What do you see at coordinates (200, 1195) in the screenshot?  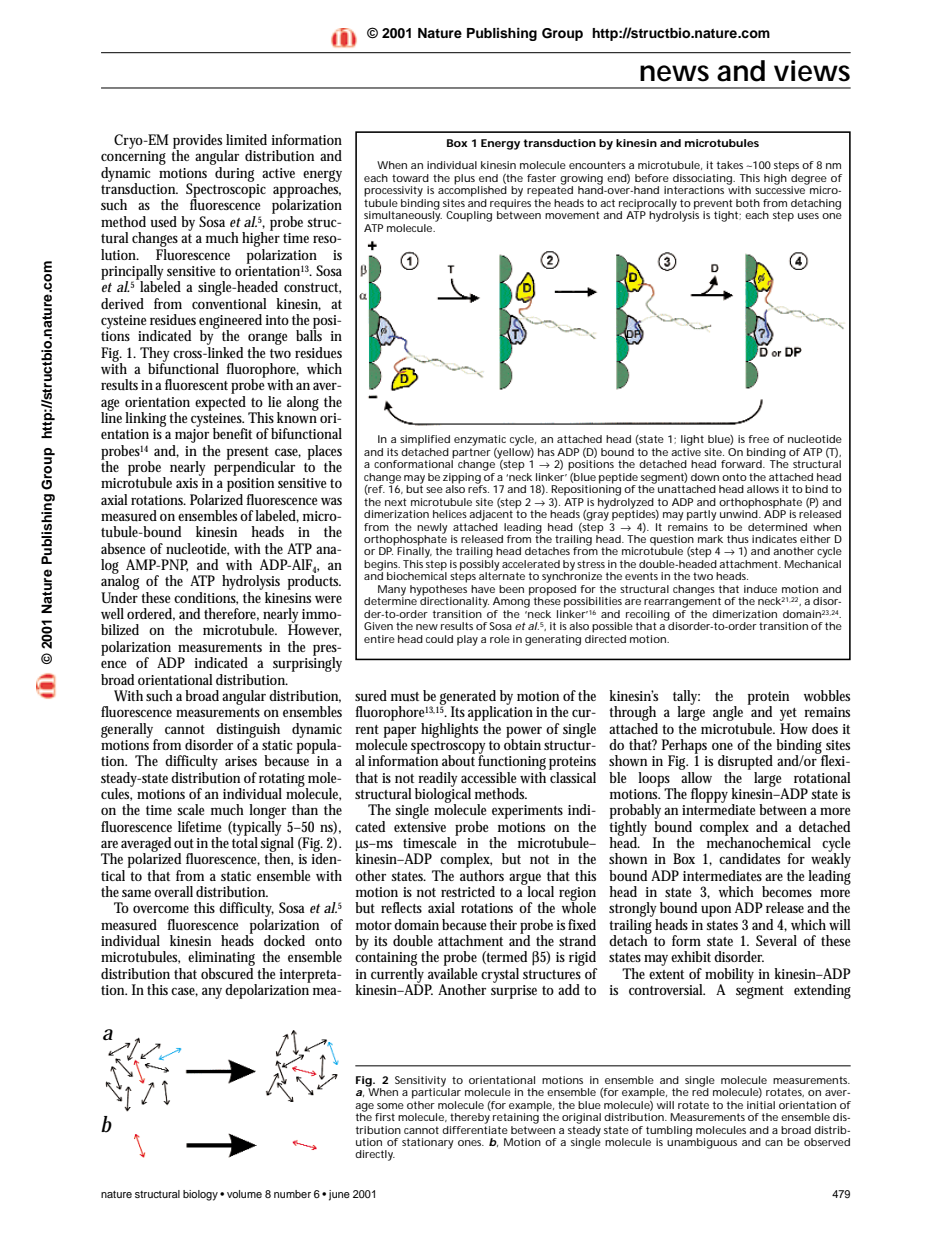 I see `biology` at bounding box center [200, 1195].
